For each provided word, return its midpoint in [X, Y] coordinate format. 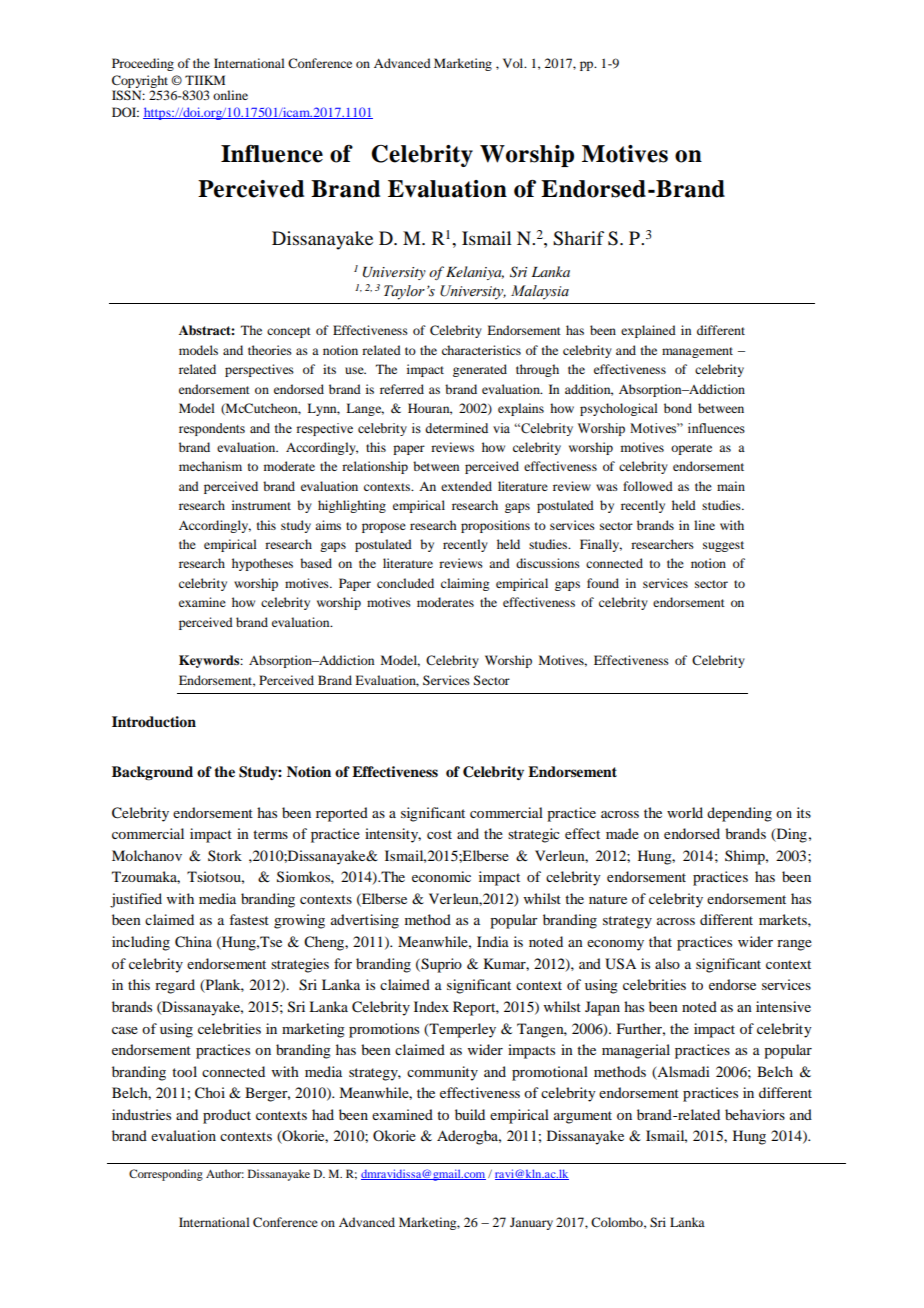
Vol [514, 63]
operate [691, 449]
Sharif [578, 238]
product [227, 1116]
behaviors [755, 1114]
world [685, 812]
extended [466, 486]
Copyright [140, 81]
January [531, 1223]
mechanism [210, 466]
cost [439, 834]
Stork [225, 855]
